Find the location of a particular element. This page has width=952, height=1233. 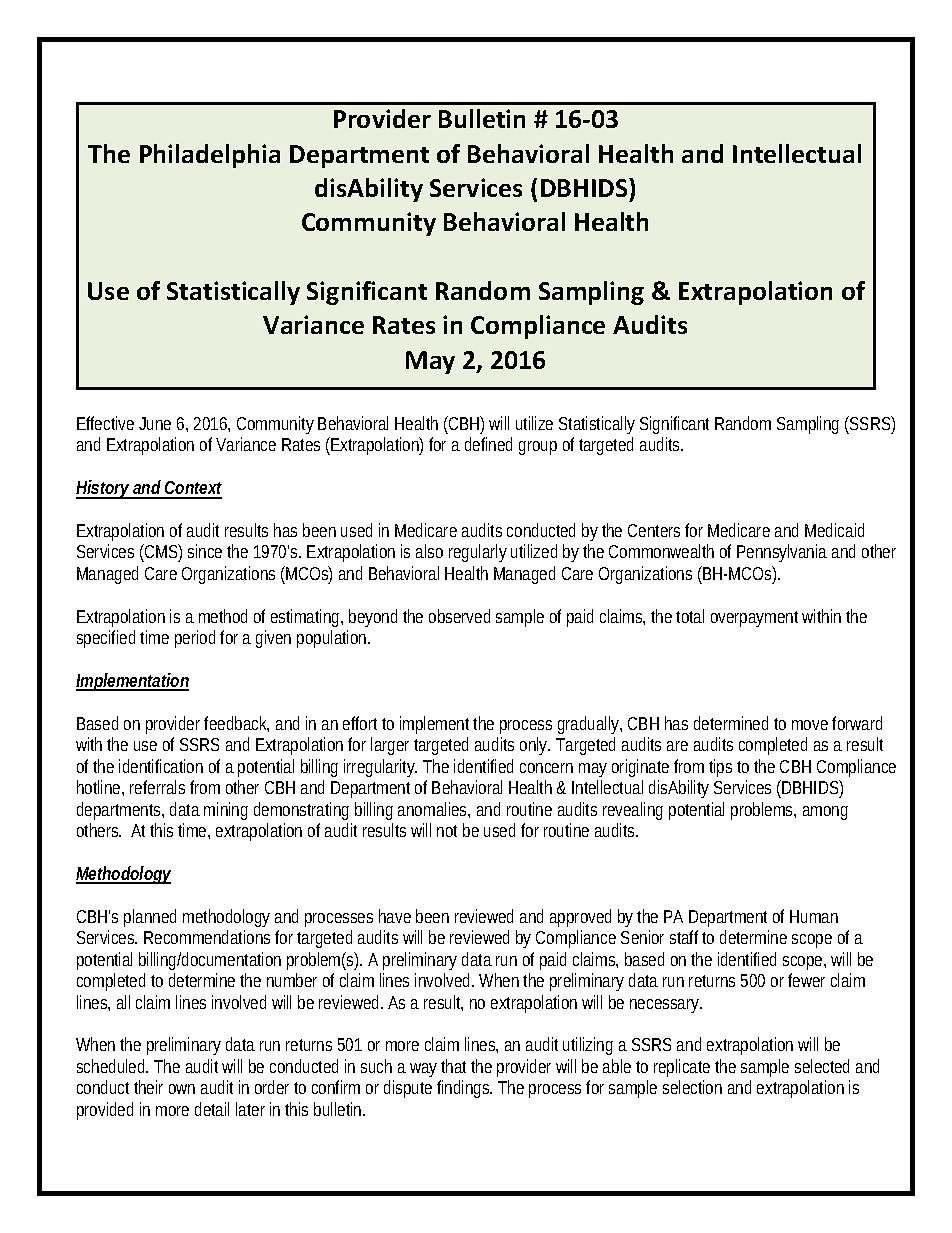

among is located at coordinates (825, 813).
